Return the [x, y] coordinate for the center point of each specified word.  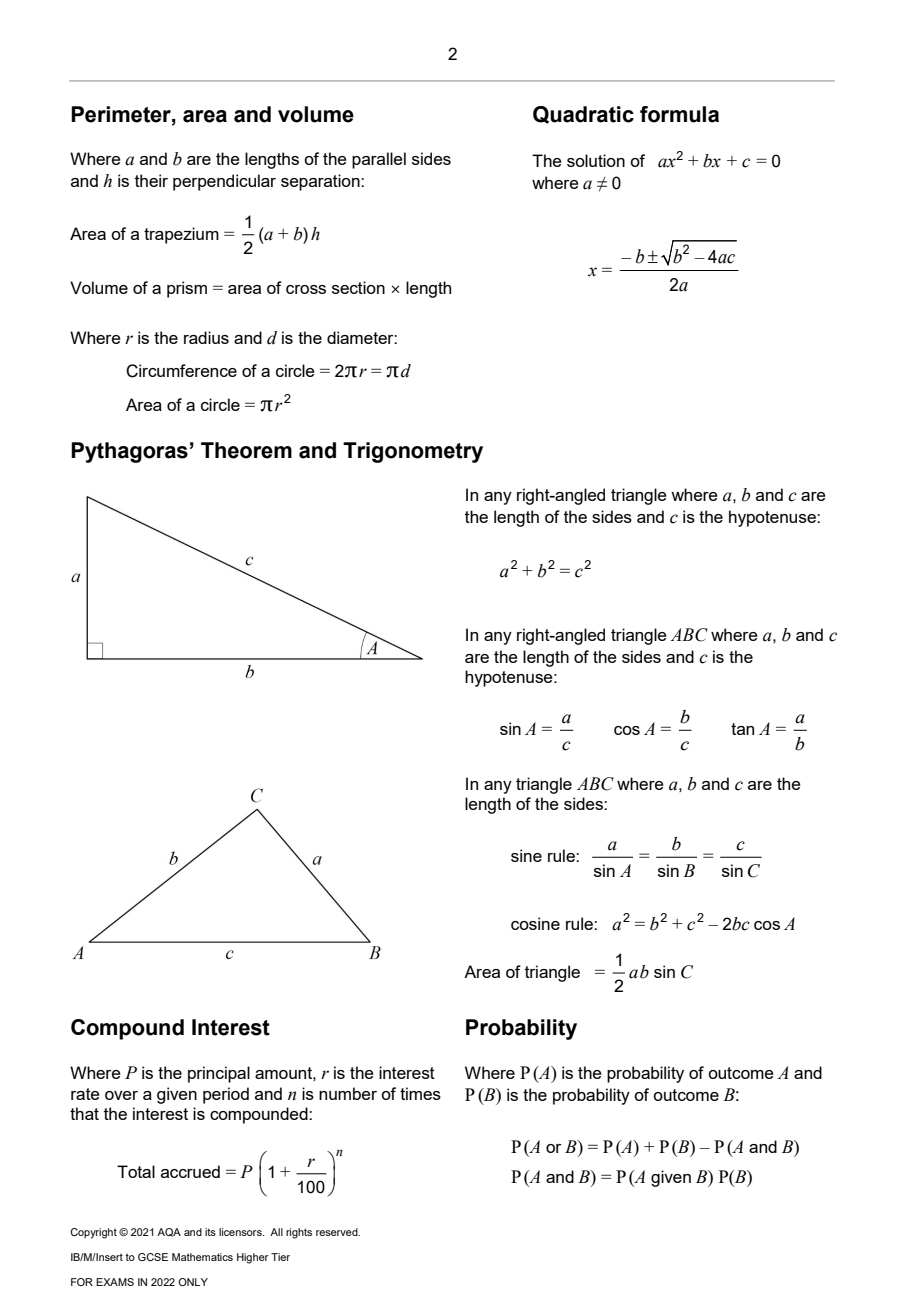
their [151, 180]
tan [742, 729]
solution [596, 160]
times [420, 1093]
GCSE [153, 1257]
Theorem [246, 450]
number [348, 1093]
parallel [379, 160]
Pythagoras [129, 452]
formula [679, 114]
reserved [338, 1232]
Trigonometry [413, 452]
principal [219, 1074]
